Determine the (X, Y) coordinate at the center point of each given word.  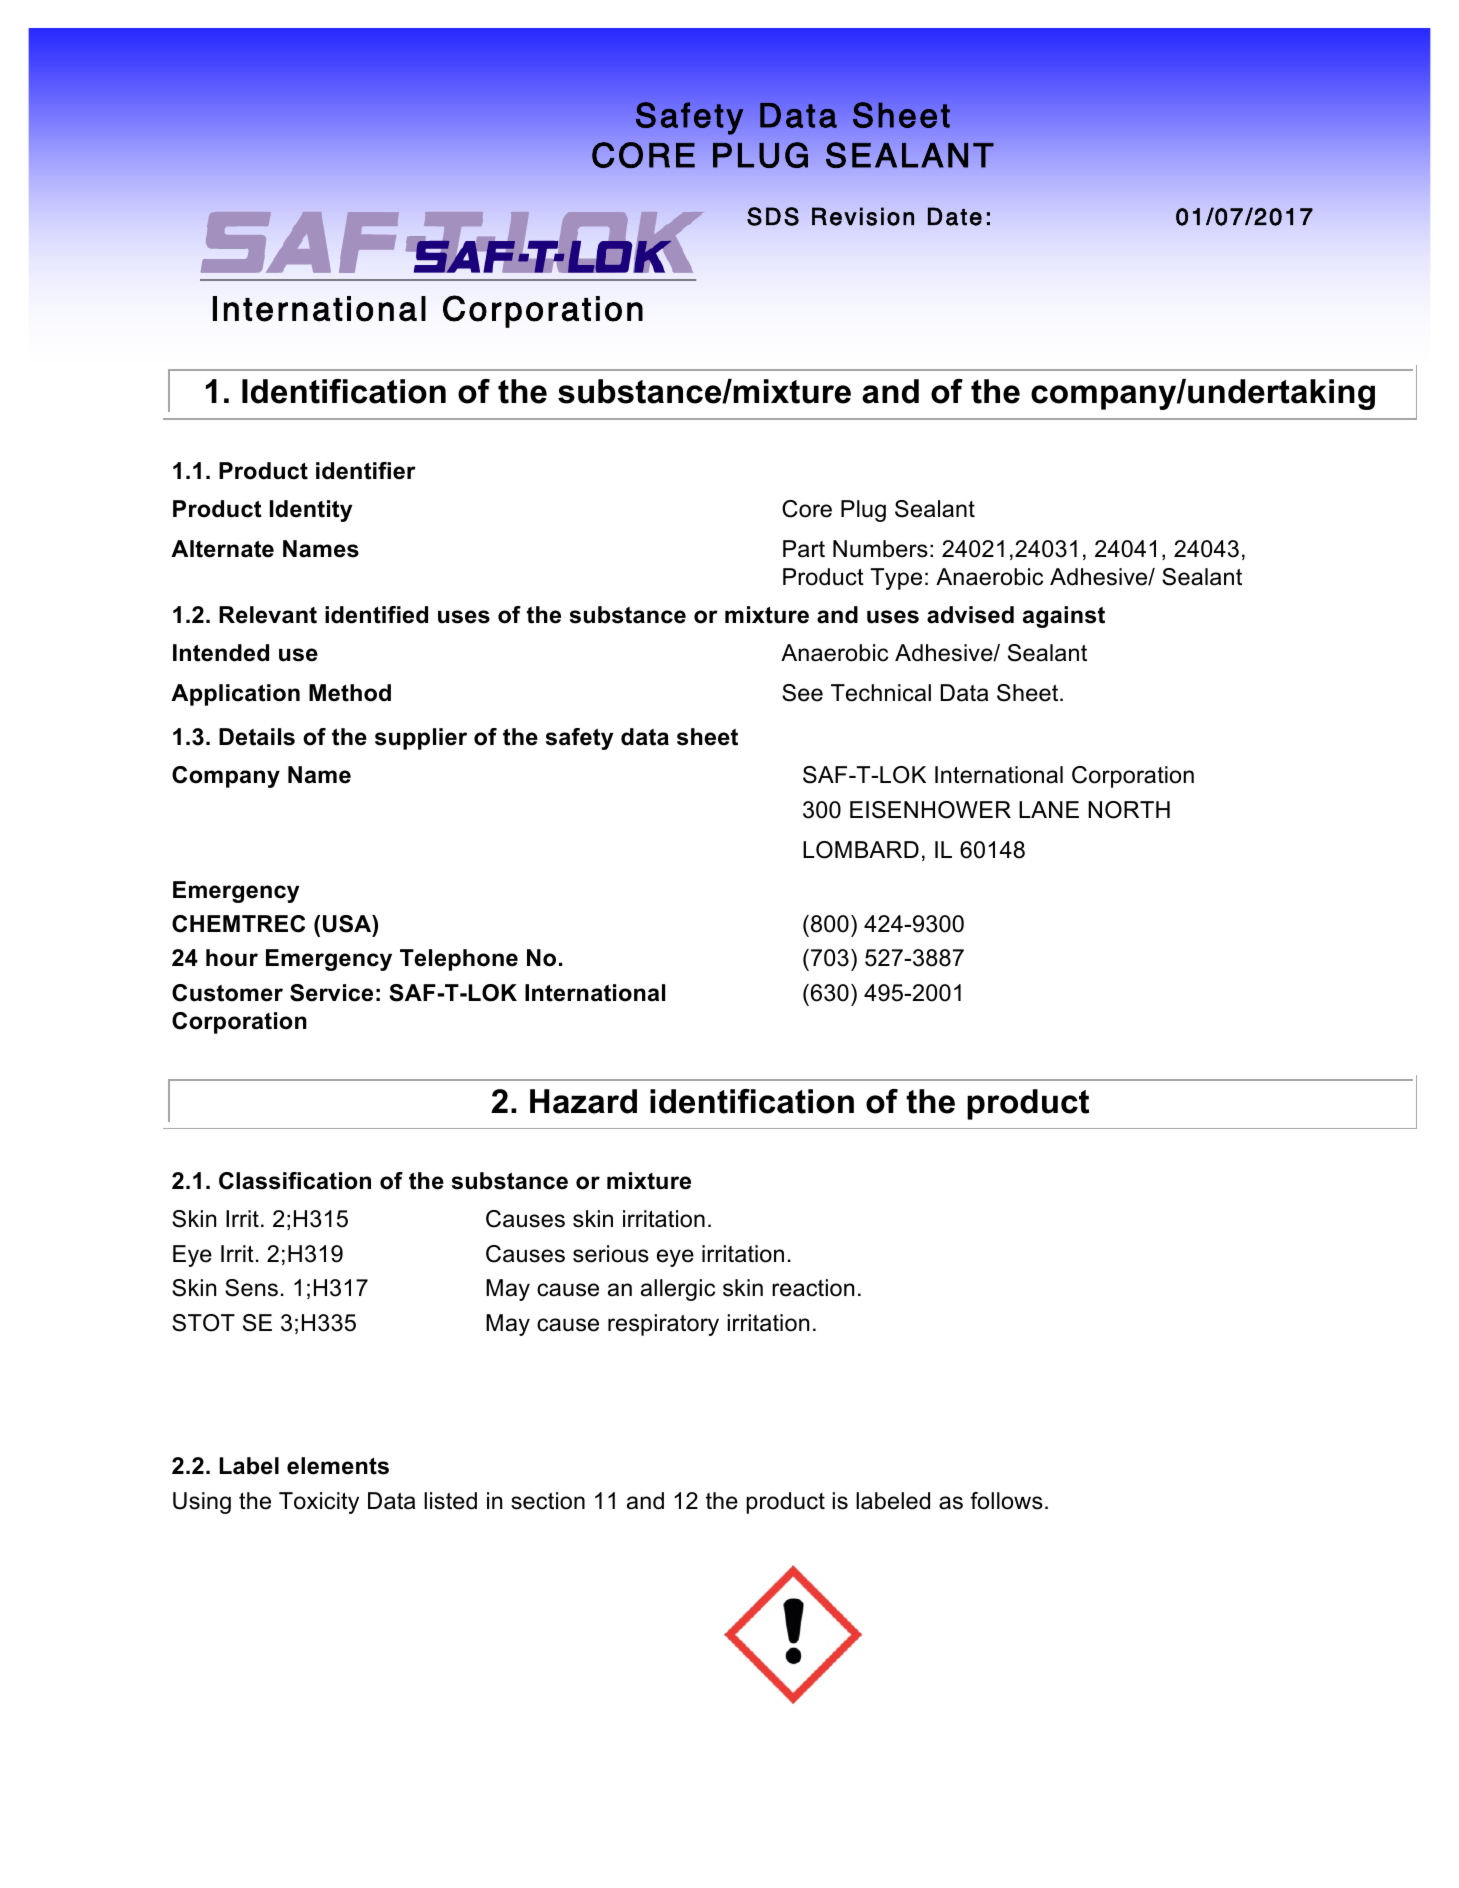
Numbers (880, 549)
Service (331, 993)
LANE (1049, 809)
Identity (311, 511)
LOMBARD (861, 850)
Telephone (459, 960)
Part (804, 549)
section (548, 1501)
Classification (295, 1181)
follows (1006, 1501)
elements (338, 1466)
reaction (813, 1288)
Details (257, 737)
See (802, 693)
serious (611, 1254)
